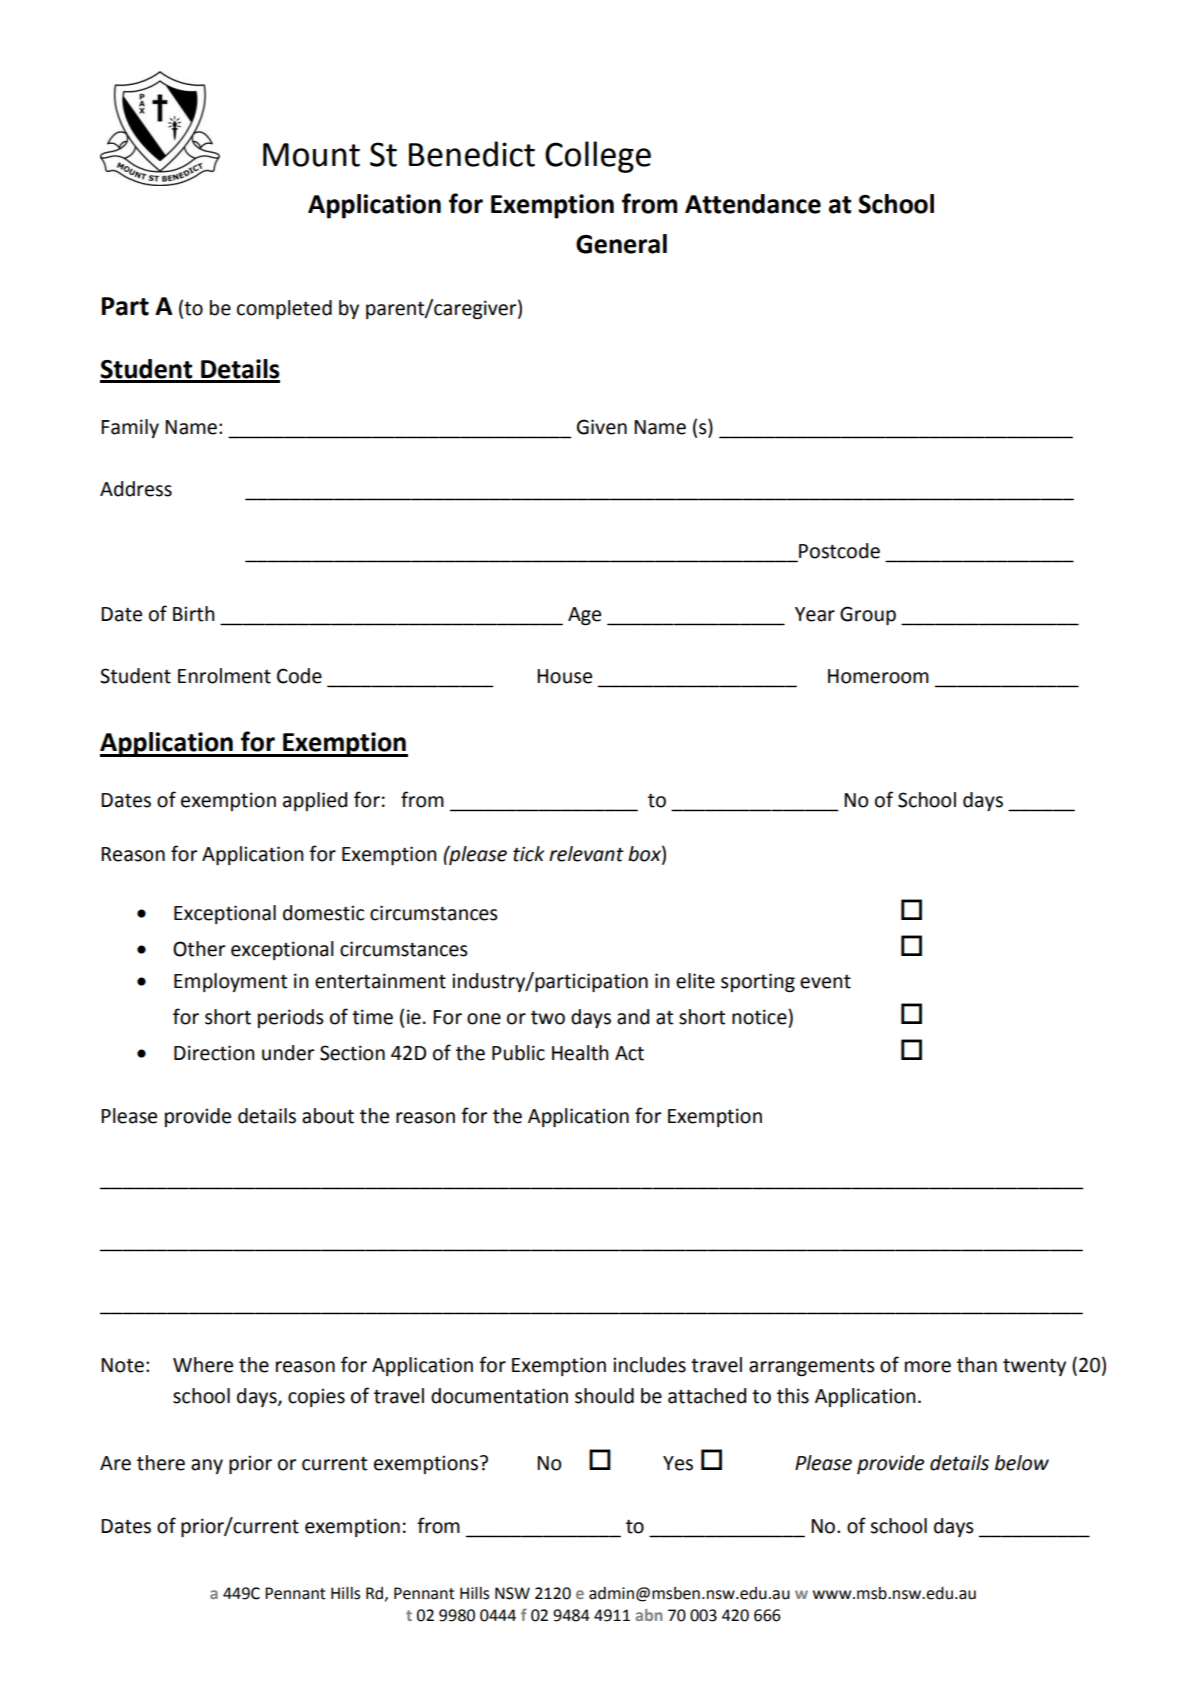 The height and width of the document is (1698, 1201). I want to click on abn, so click(648, 1615).
